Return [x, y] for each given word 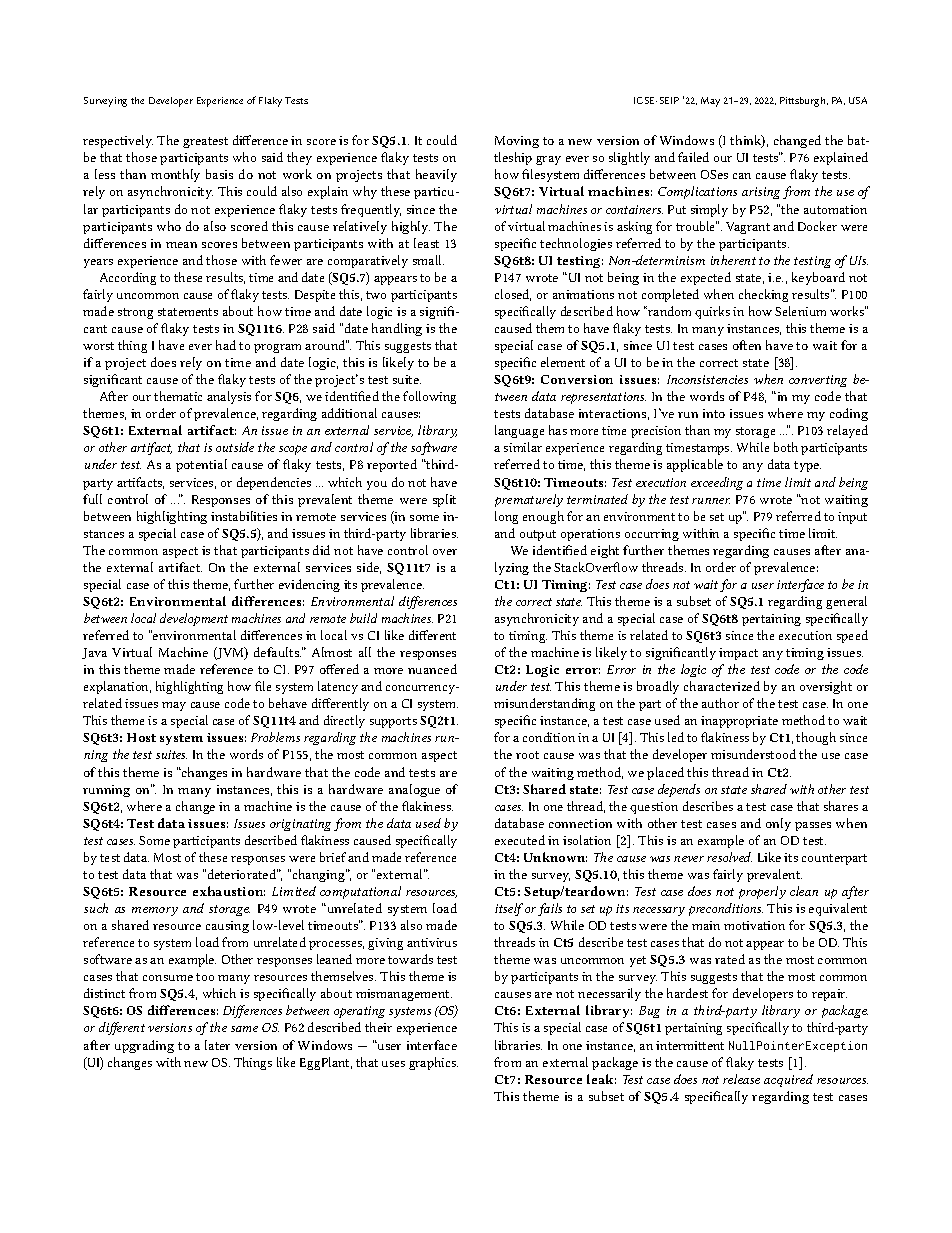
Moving [517, 142]
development [194, 619]
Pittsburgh [804, 102]
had [226, 345]
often [747, 345]
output [538, 535]
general [846, 602]
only [778, 824]
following [429, 397]
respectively [118, 141]
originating [300, 825]
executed [520, 840]
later [217, 1045]
